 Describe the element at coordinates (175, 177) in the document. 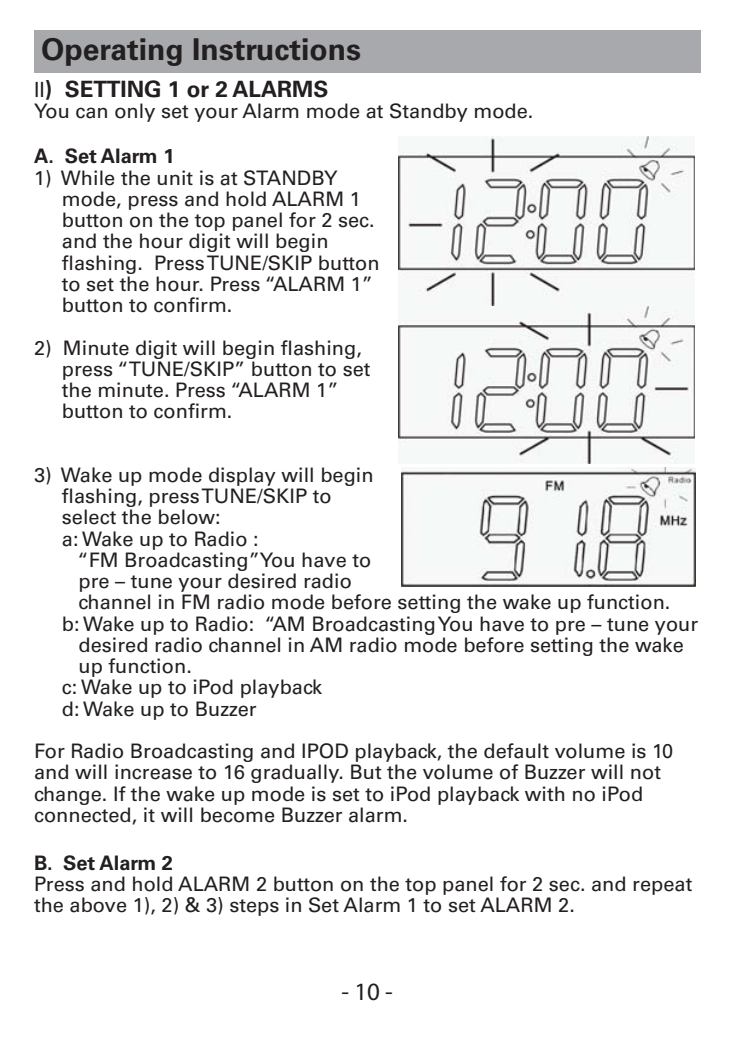

I see `unit` at that location.
